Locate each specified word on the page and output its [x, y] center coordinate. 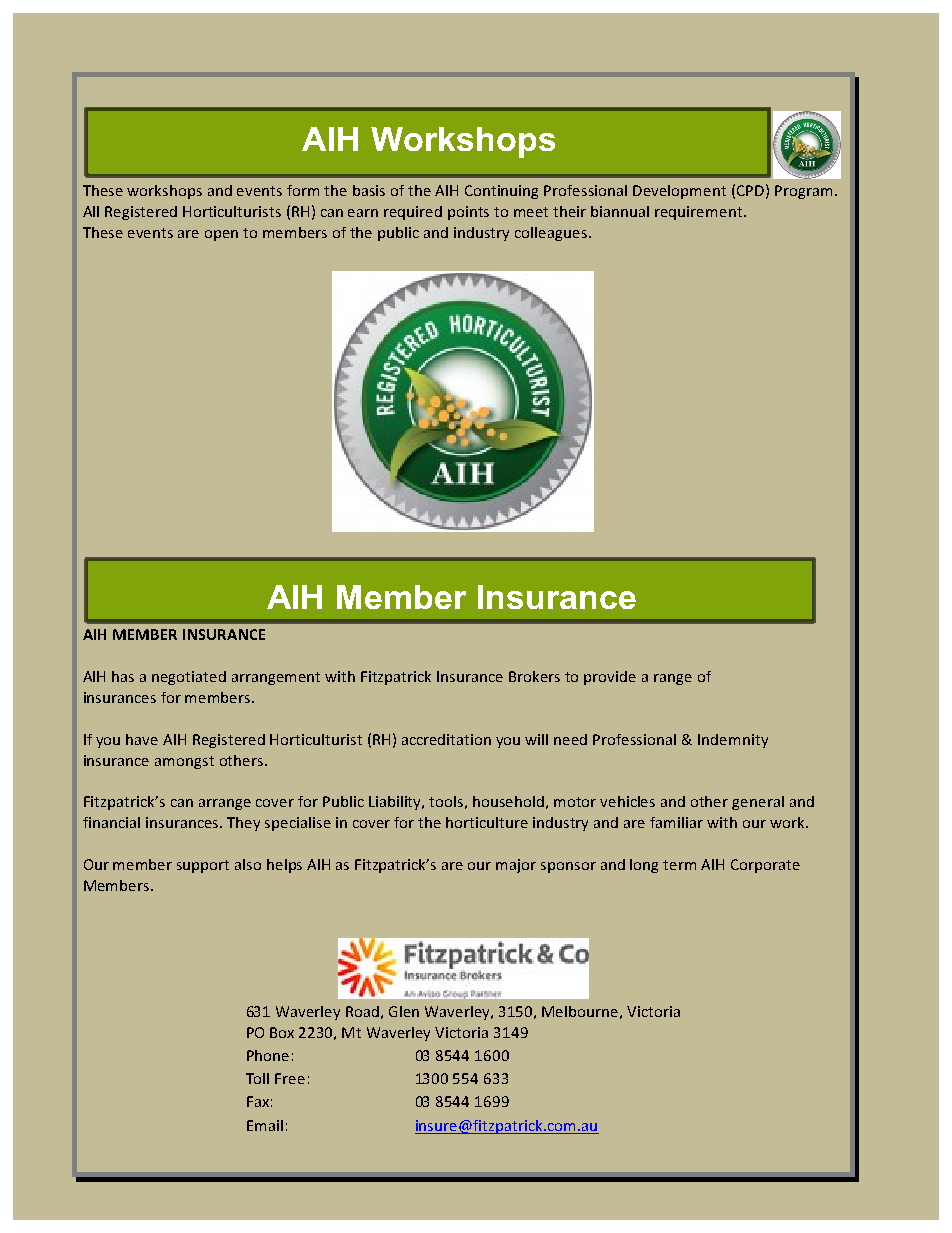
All [91, 211]
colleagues [551, 234]
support [203, 866]
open [221, 235]
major [516, 866]
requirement [698, 213]
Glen [404, 1011]
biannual [620, 211]
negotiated [189, 678]
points [468, 213]
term [679, 865]
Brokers [534, 676]
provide [610, 678]
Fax [258, 1101]
